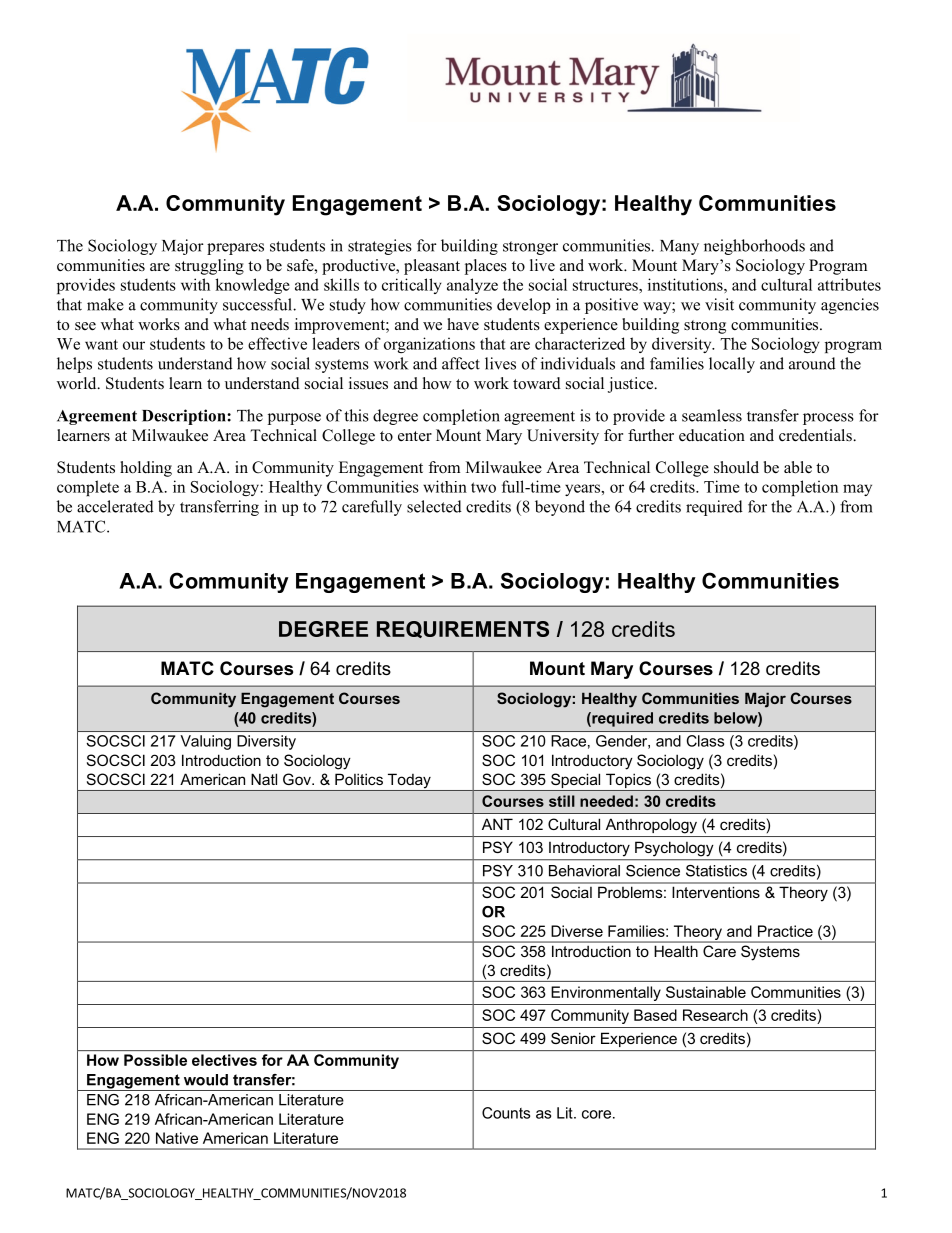 Image resolution: width=952 pixels, height=1233 pixels. What do you see at coordinates (705, 741) in the image?
I see `Class` at bounding box center [705, 741].
